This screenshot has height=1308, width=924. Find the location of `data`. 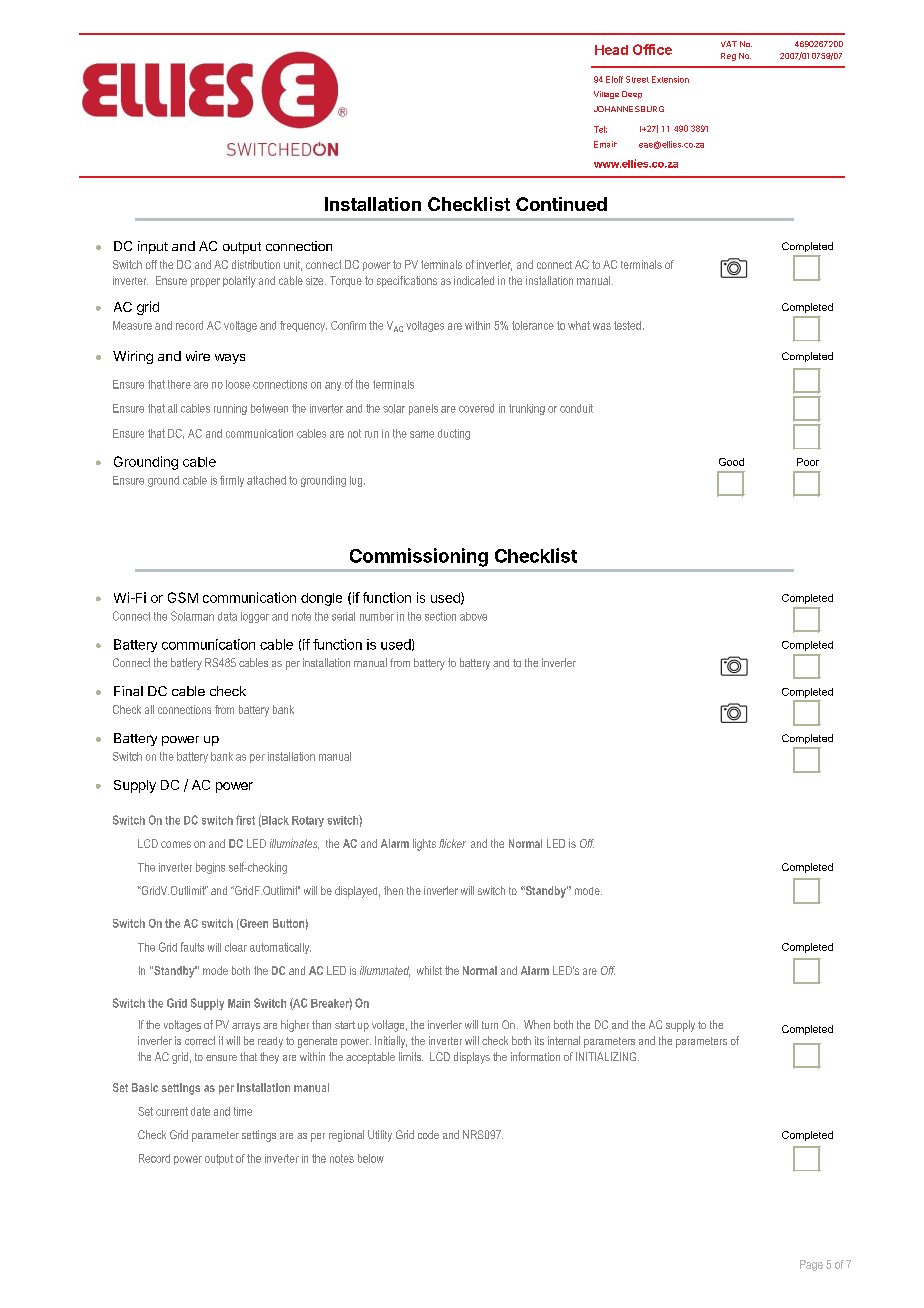

data is located at coordinates (227, 616).
